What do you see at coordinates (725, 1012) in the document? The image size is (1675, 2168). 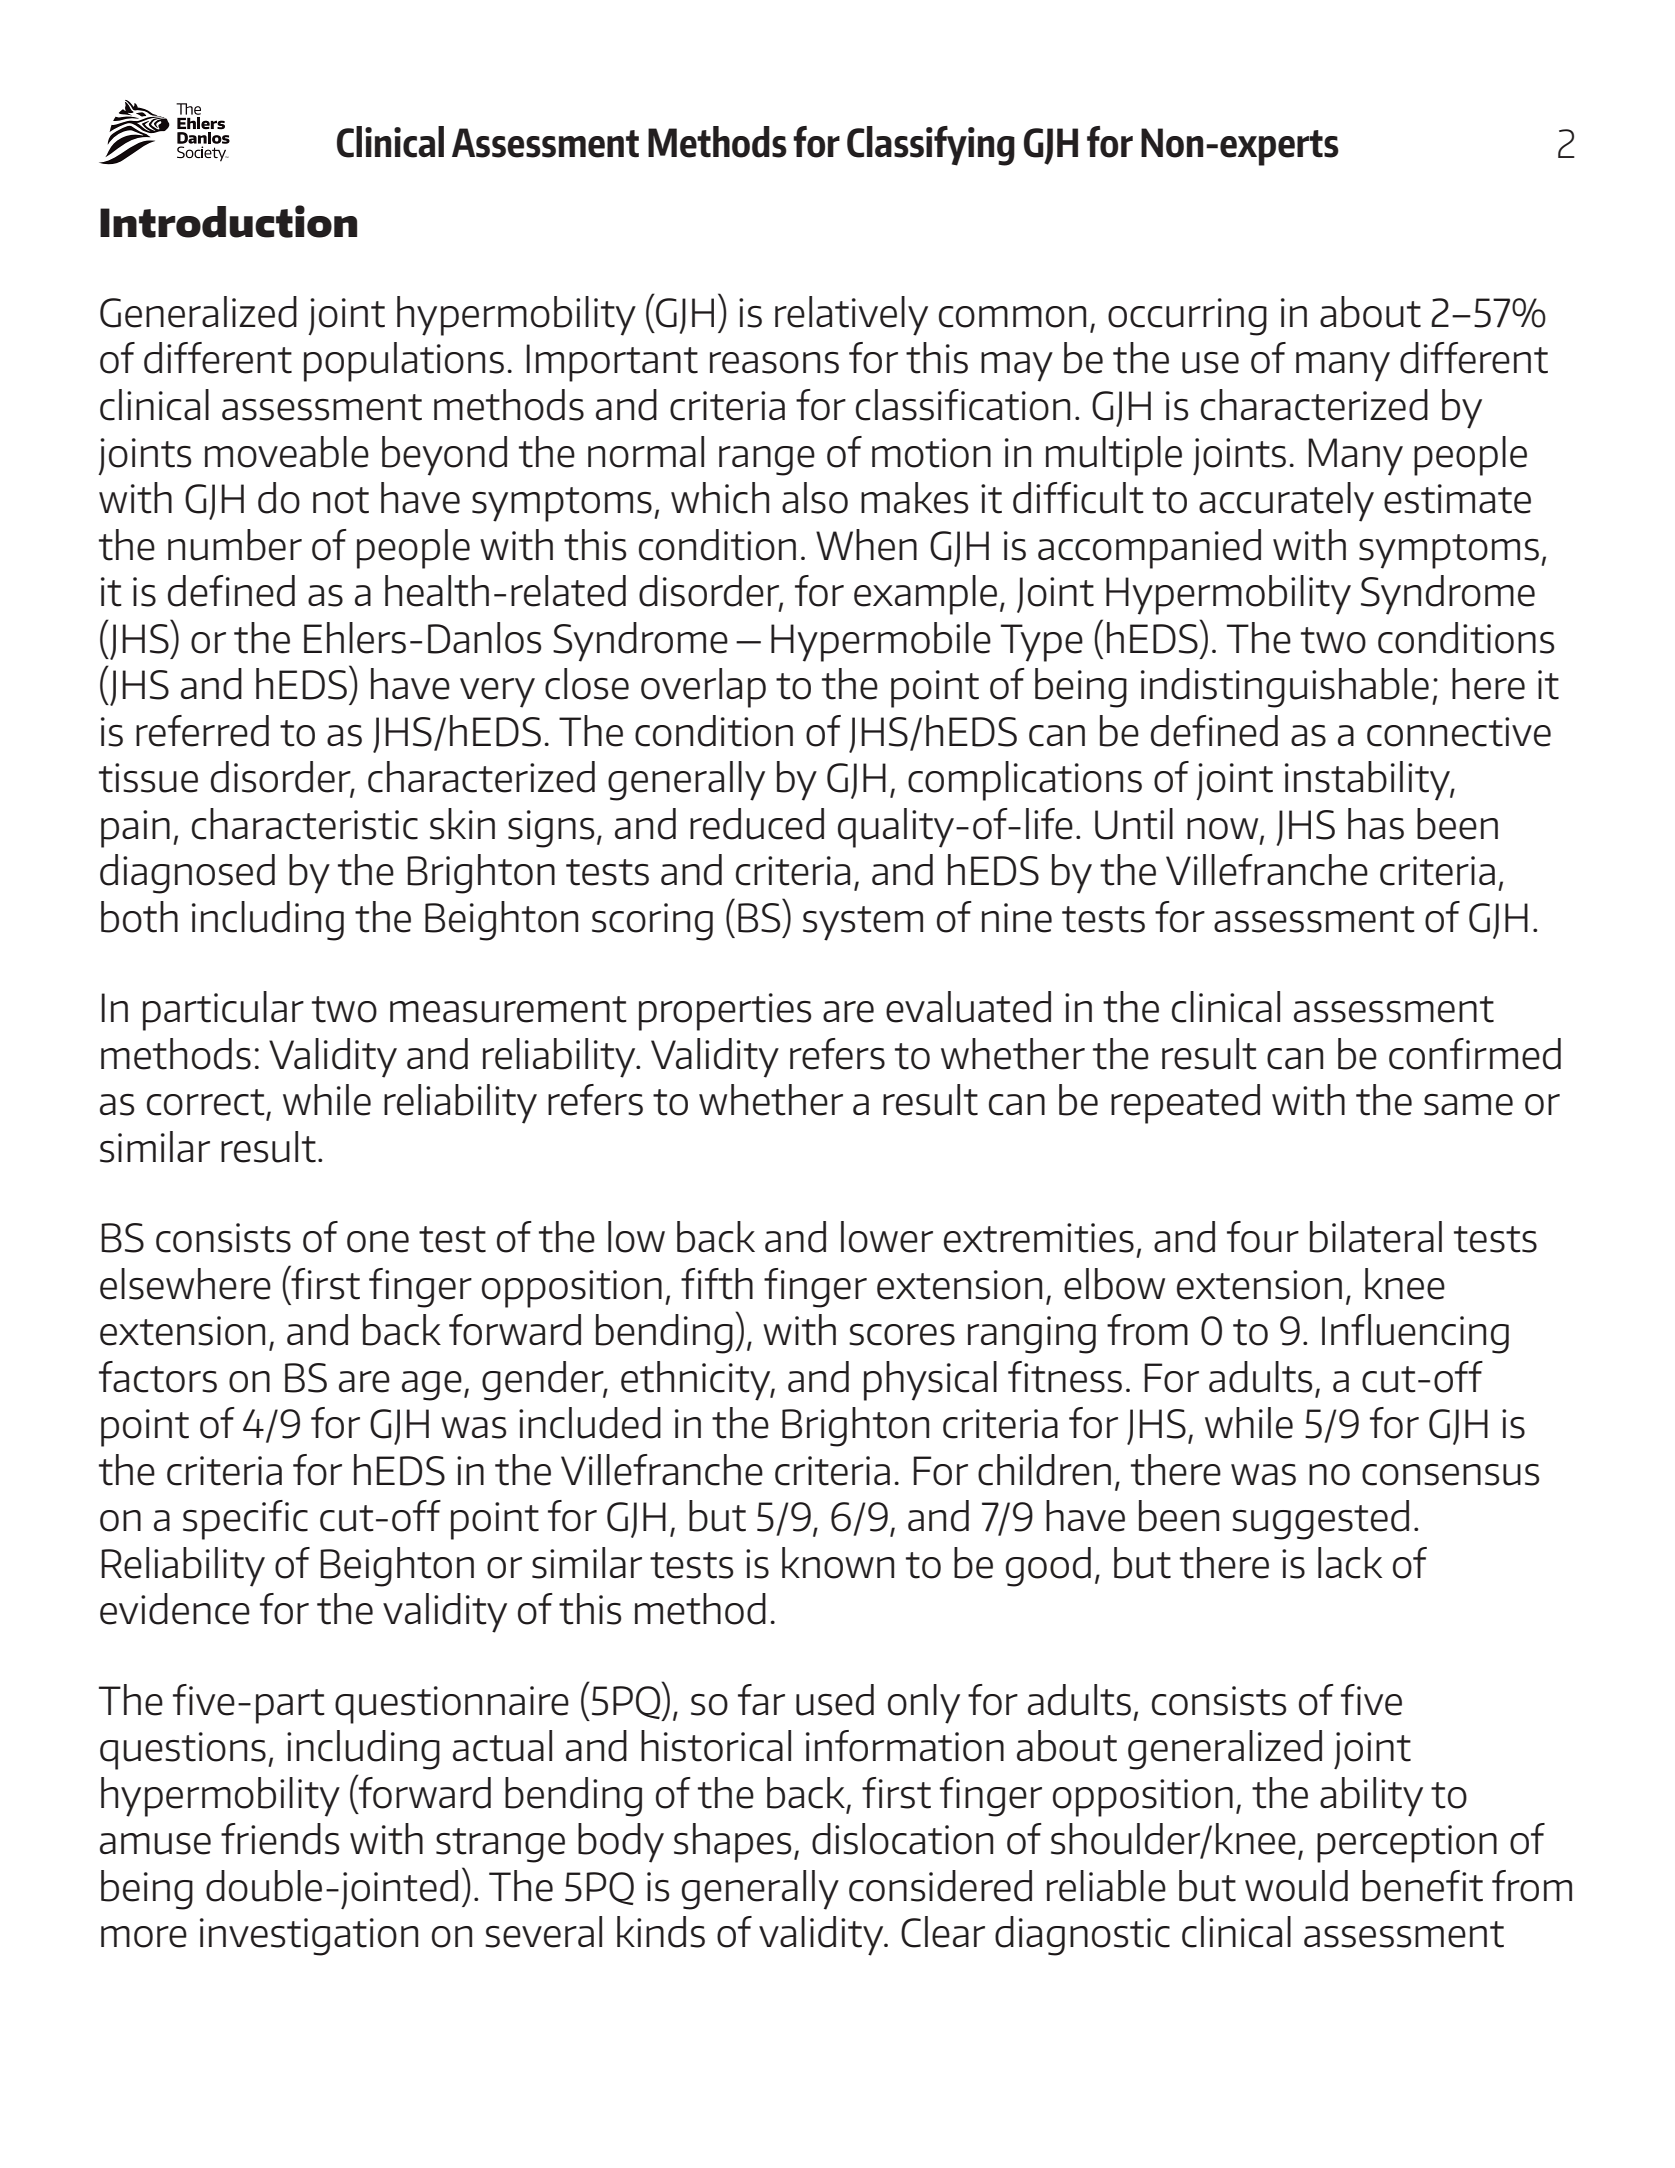 I see `properties` at bounding box center [725, 1012].
